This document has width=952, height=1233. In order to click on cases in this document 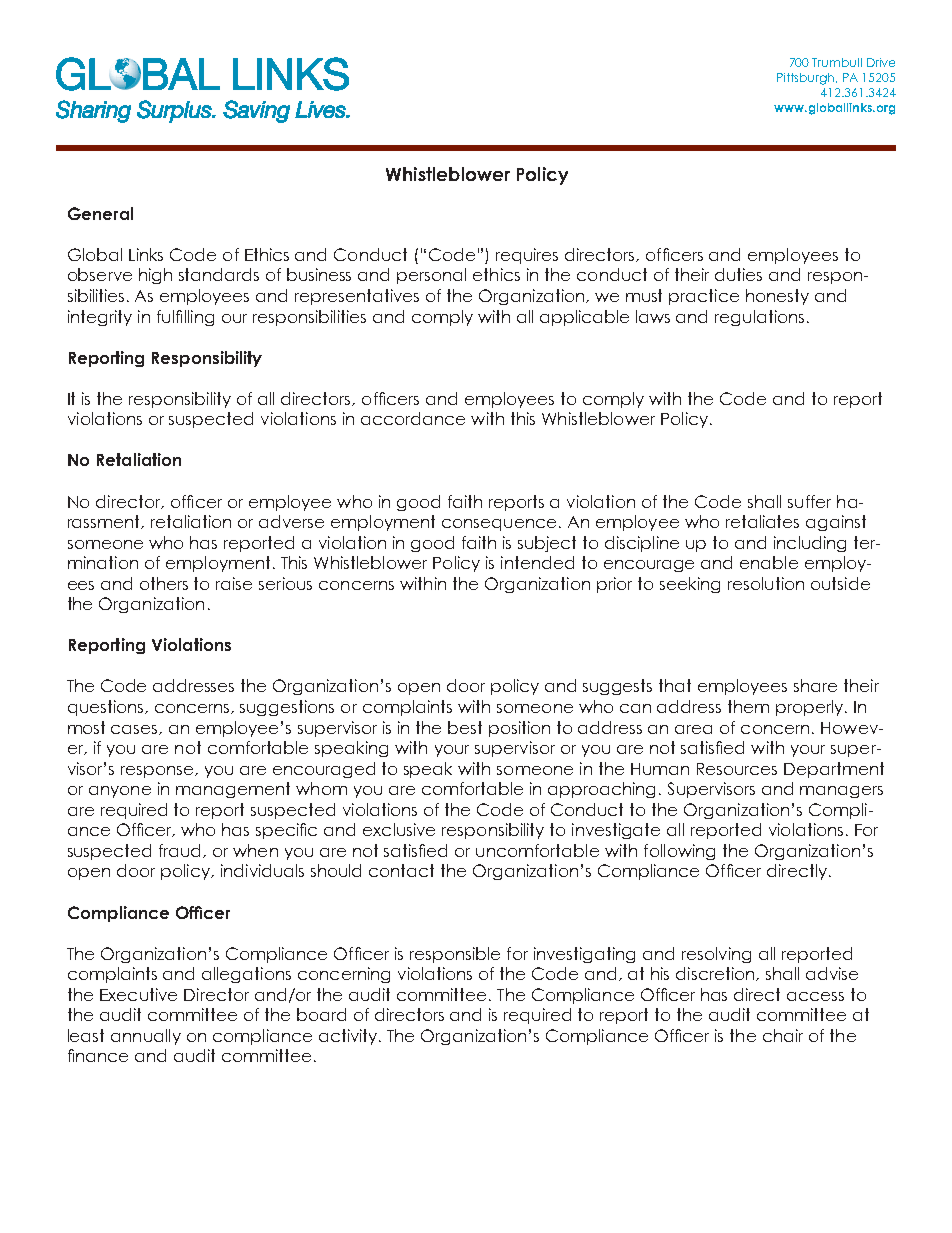, I will do `click(135, 730)`.
